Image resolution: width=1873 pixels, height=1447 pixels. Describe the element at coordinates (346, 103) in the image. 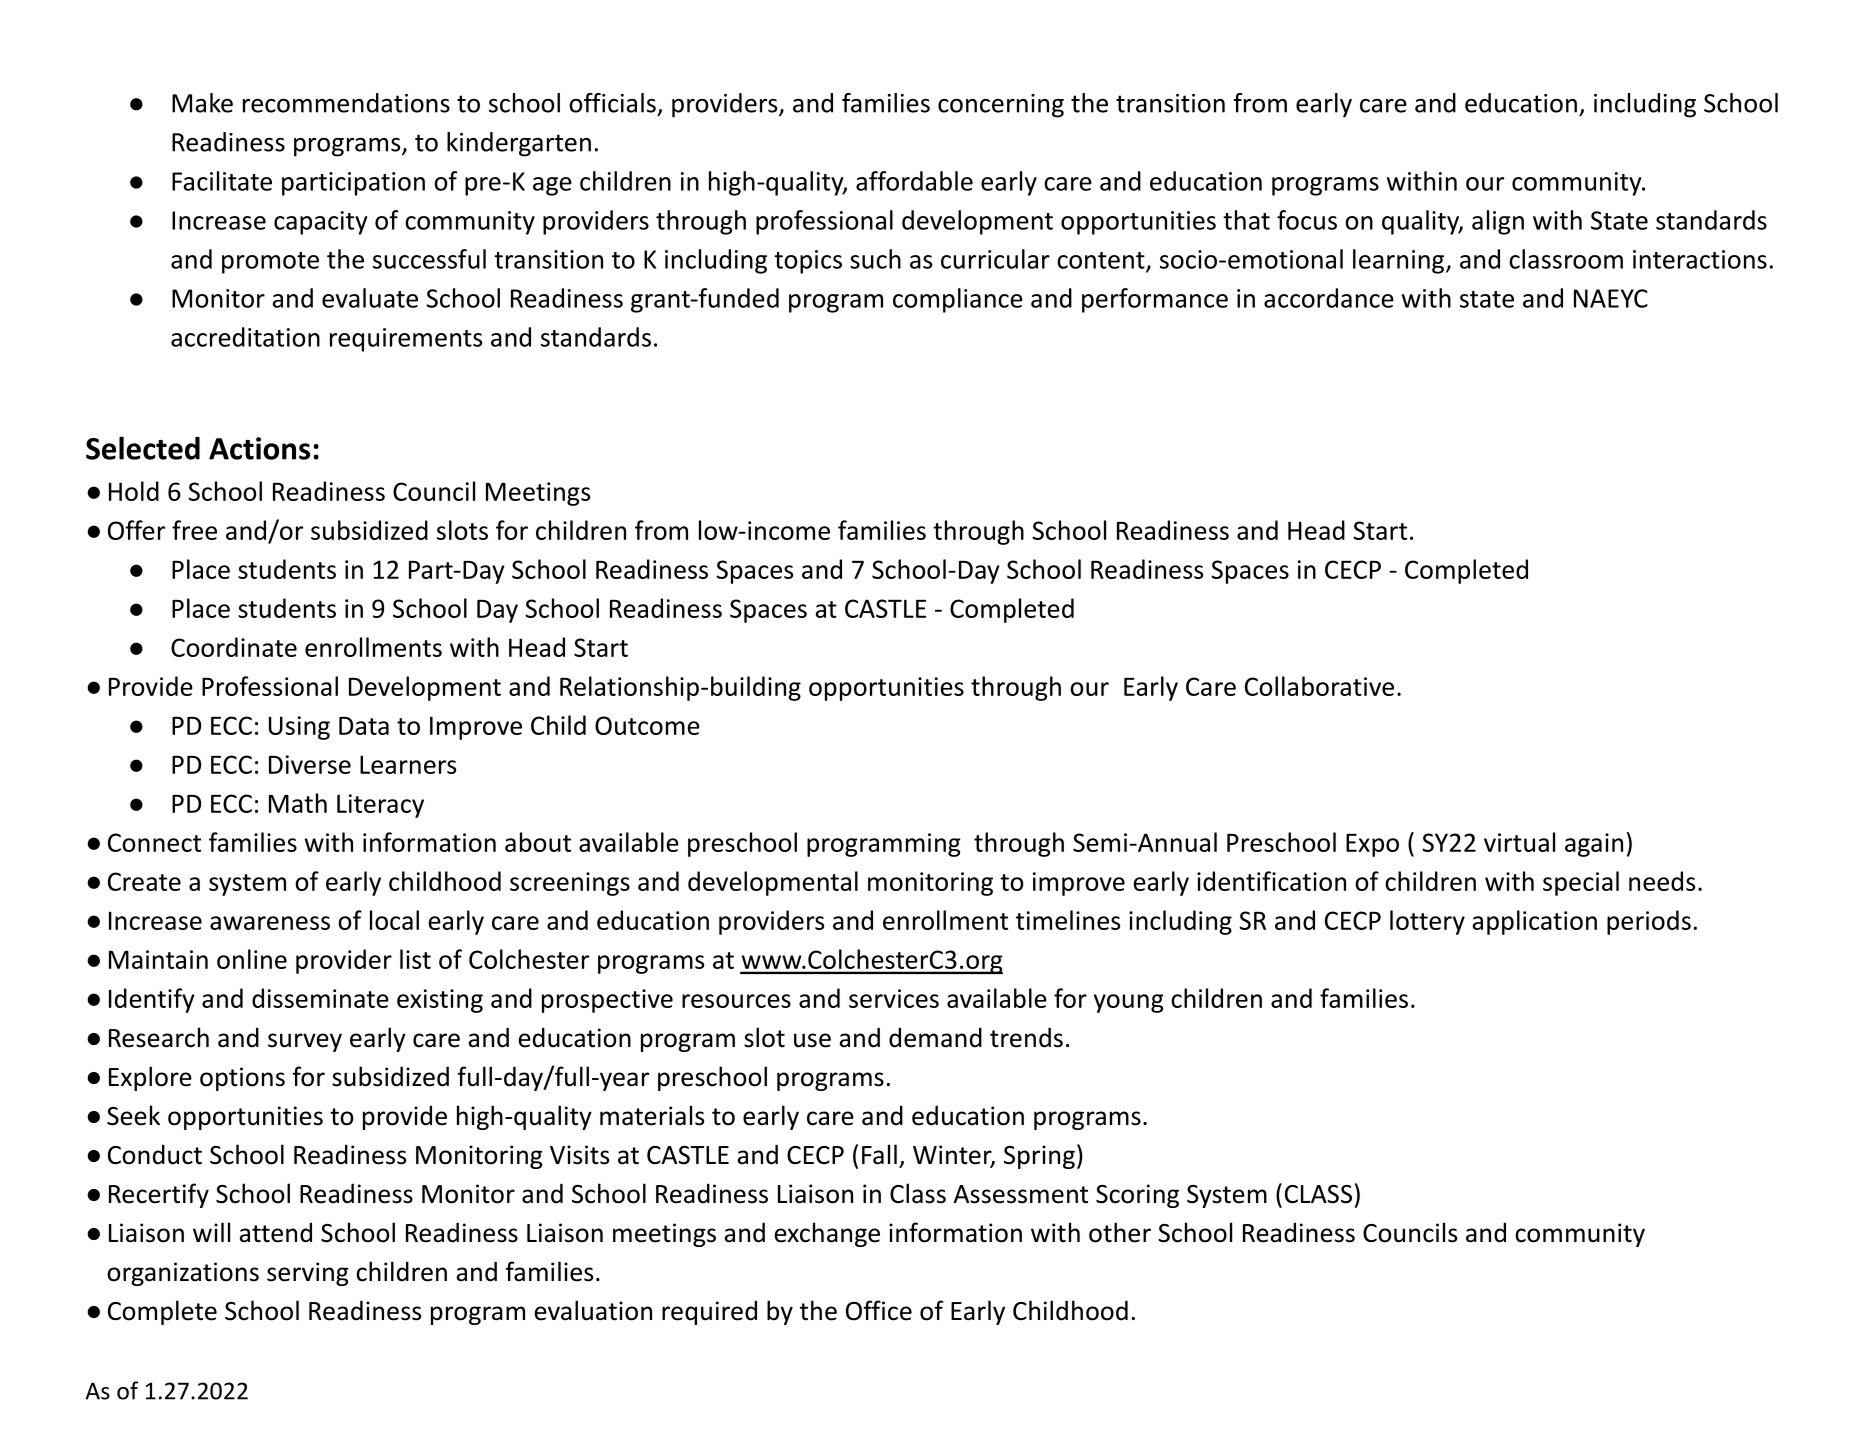

I see `recommendations` at that location.
